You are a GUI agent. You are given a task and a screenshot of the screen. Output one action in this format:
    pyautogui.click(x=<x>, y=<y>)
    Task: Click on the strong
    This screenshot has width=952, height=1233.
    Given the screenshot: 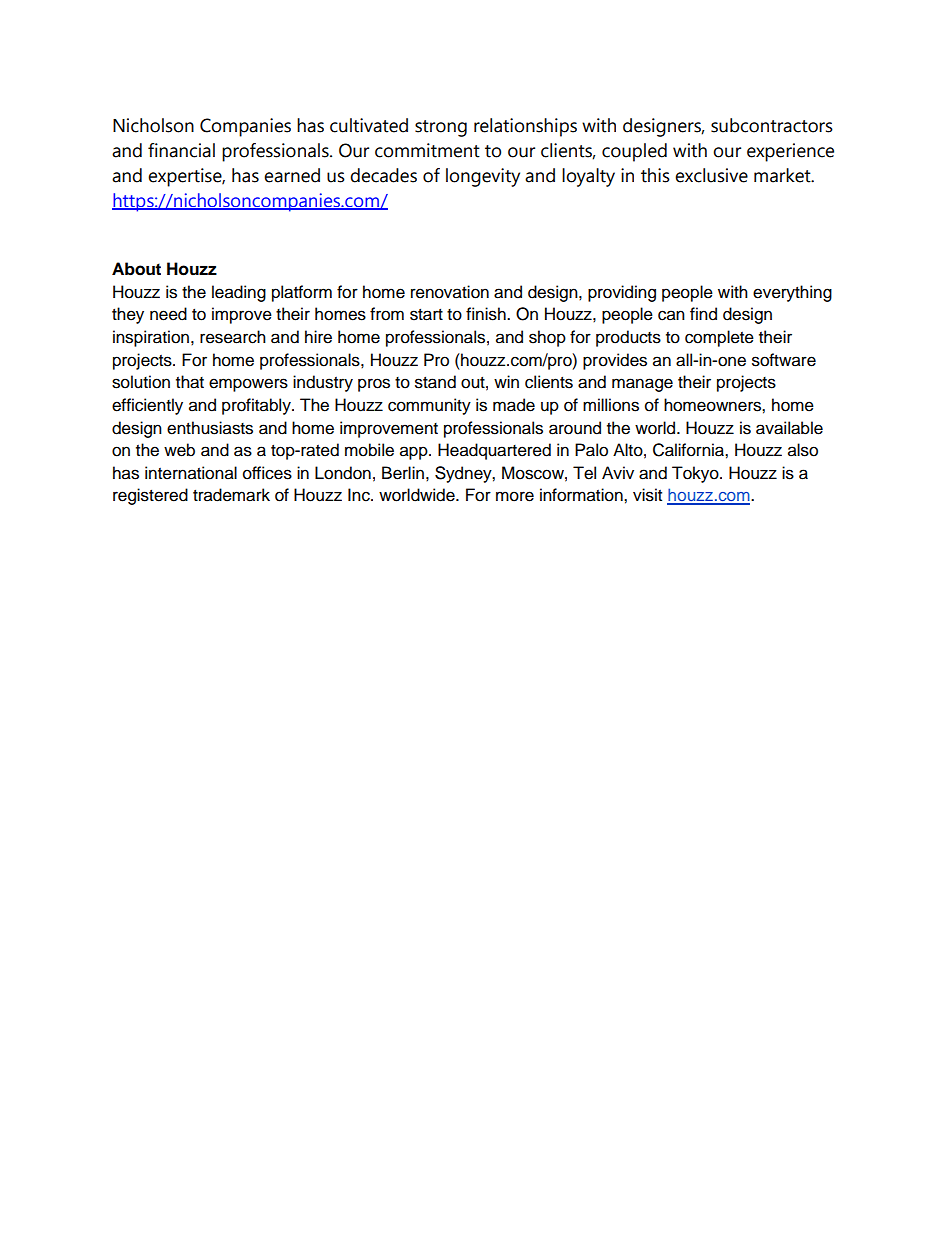 What is the action you would take?
    pyautogui.click(x=441, y=128)
